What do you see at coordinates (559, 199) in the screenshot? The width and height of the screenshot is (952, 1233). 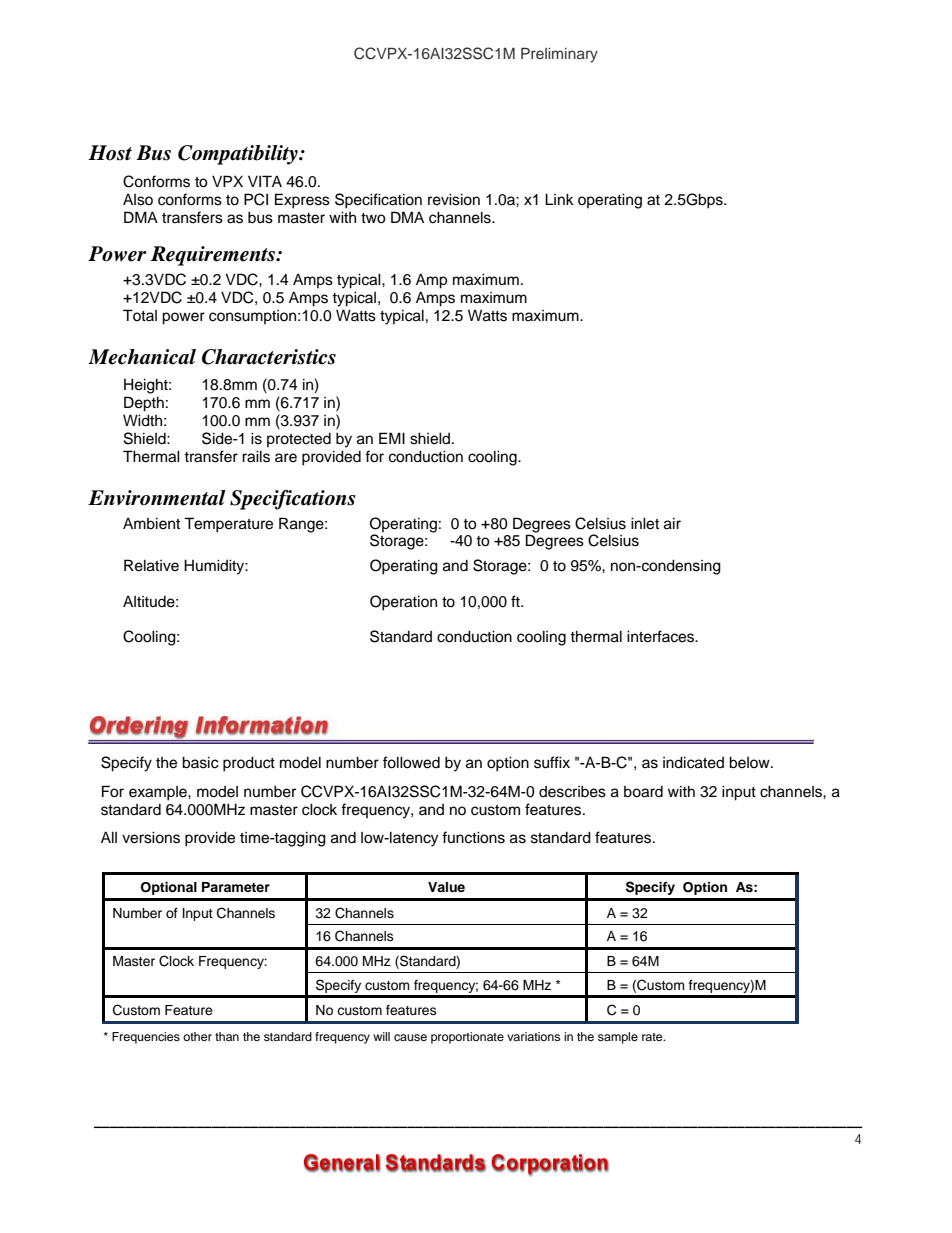 I see `Link` at bounding box center [559, 199].
